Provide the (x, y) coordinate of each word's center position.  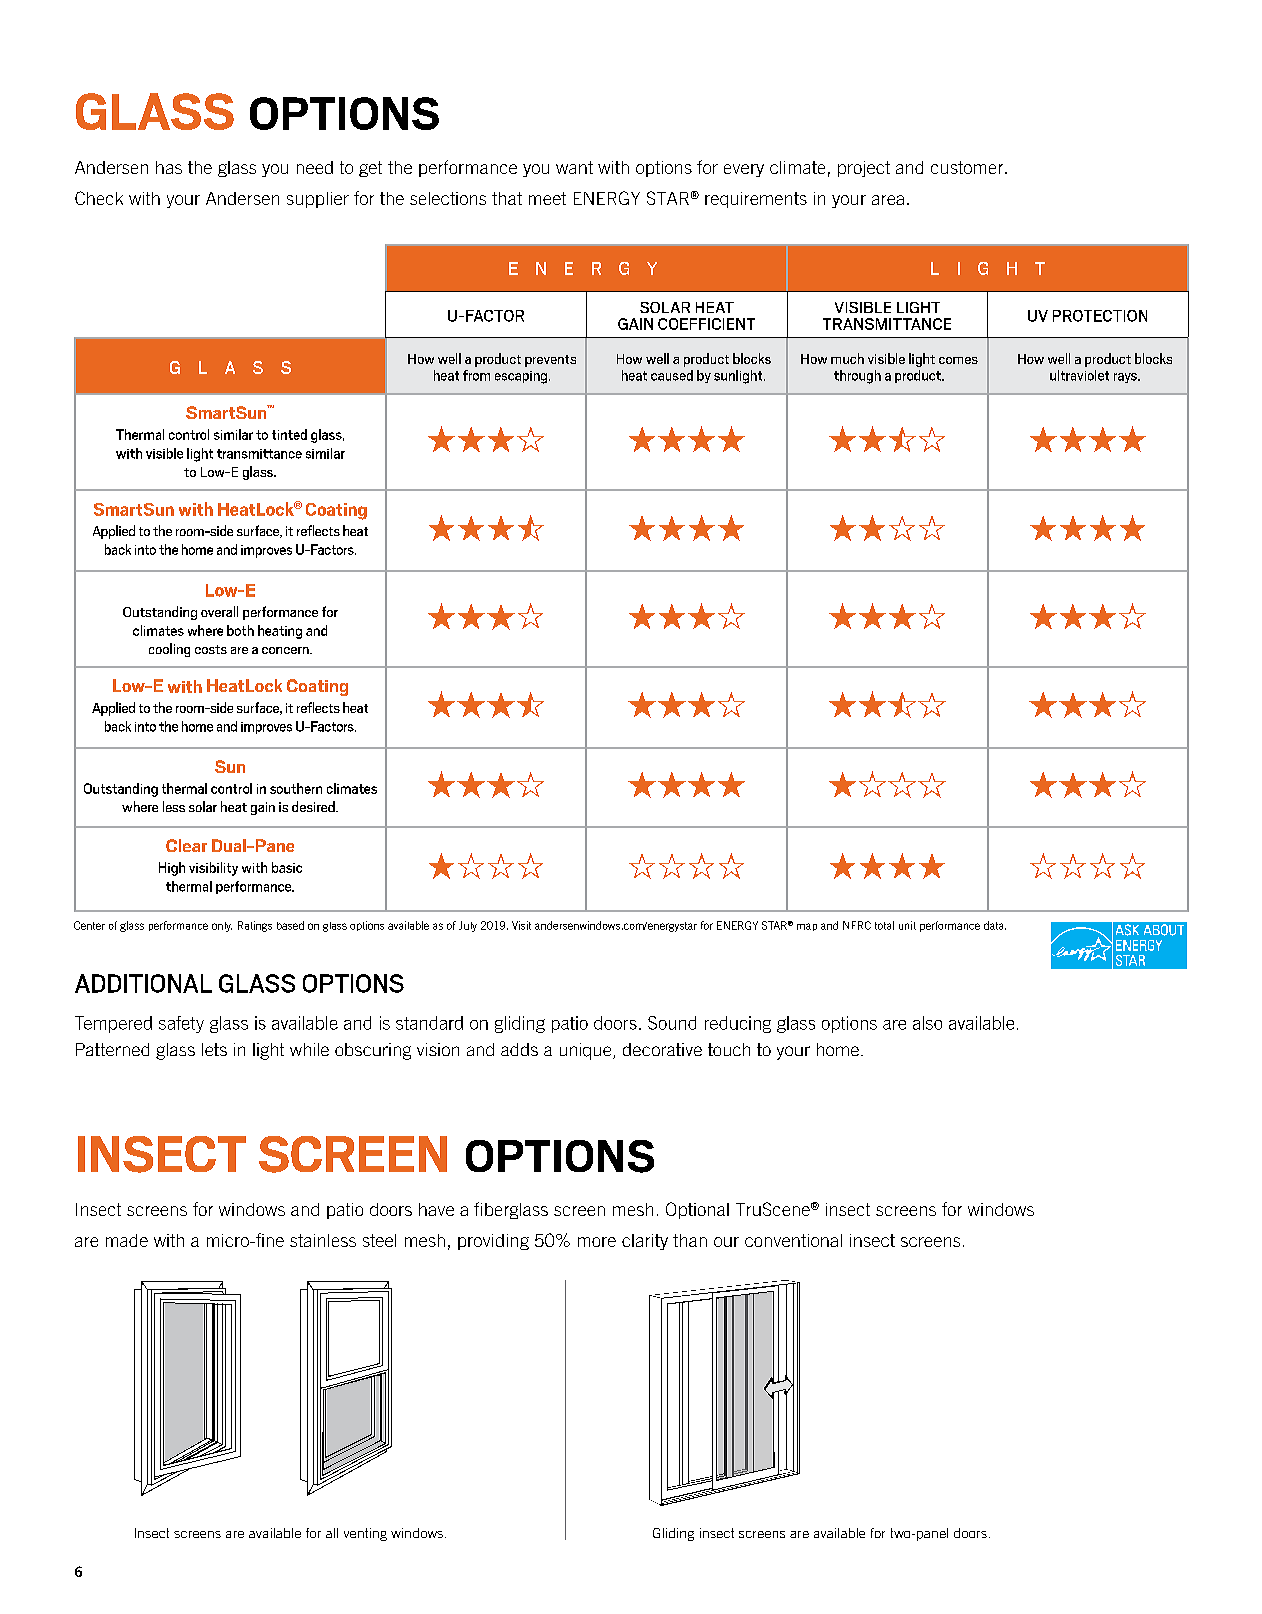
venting (365, 1534)
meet (547, 198)
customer (968, 167)
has (169, 167)
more (597, 1242)
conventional (793, 1240)
